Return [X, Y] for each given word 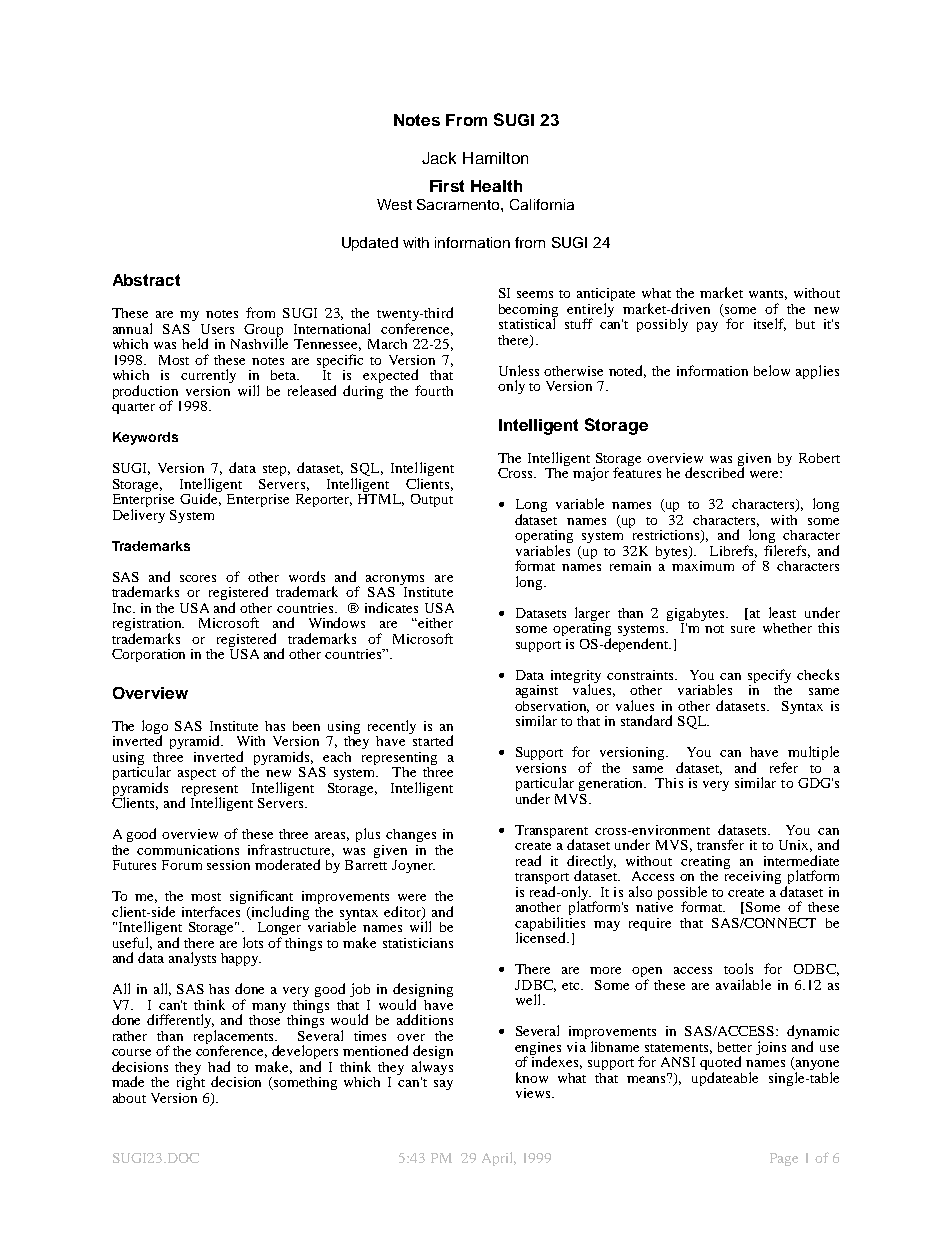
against [537, 691]
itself [770, 324]
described [714, 471]
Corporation [148, 655]
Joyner [413, 866]
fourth [434, 390]
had [219, 1066]
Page [784, 1159]
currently [208, 376]
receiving [752, 876]
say [443, 1085]
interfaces [211, 911]
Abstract [146, 280]
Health [496, 186]
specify [769, 676]
